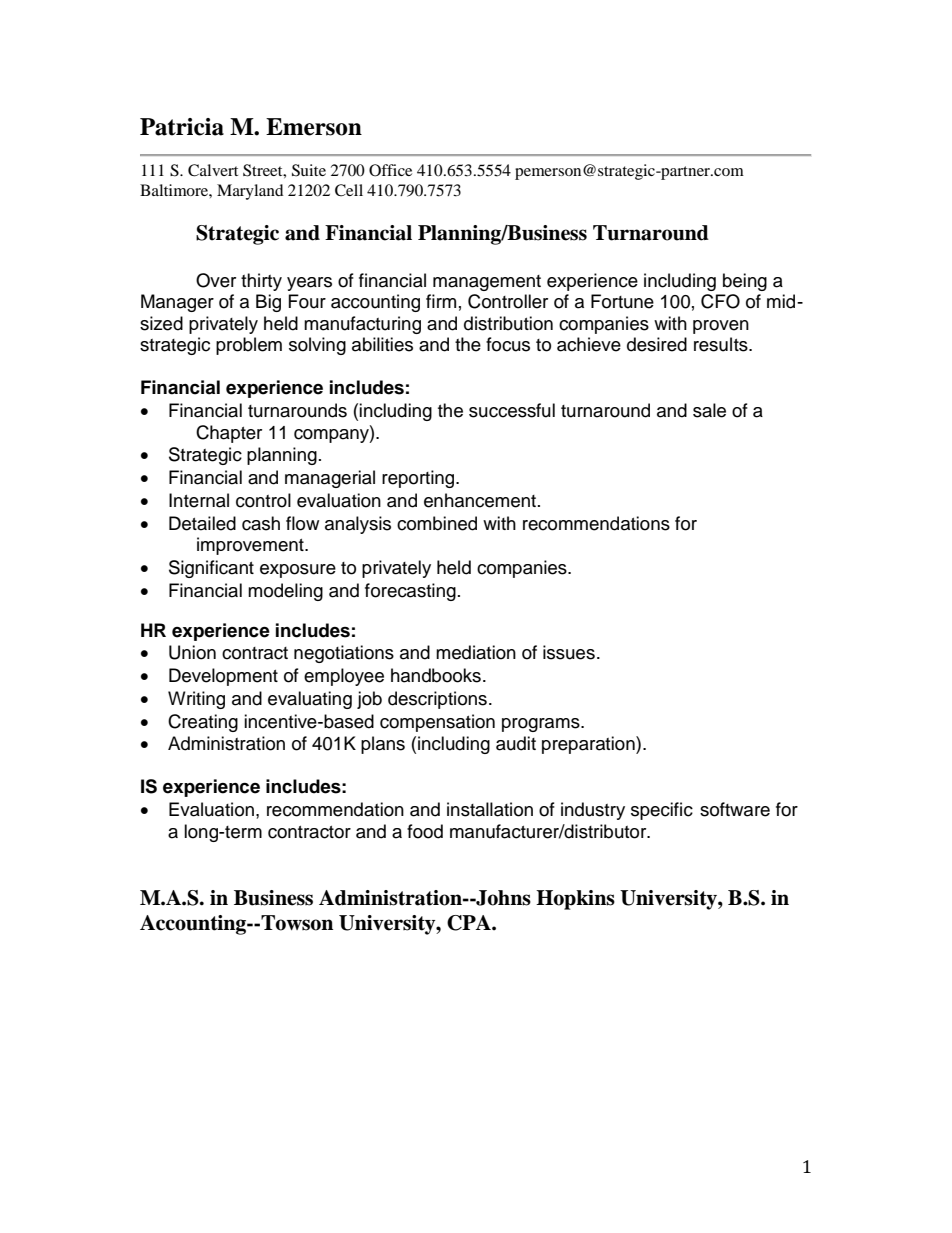 This image has width=952, height=1233. Describe the element at coordinates (437, 523) in the image. I see `combined` at that location.
